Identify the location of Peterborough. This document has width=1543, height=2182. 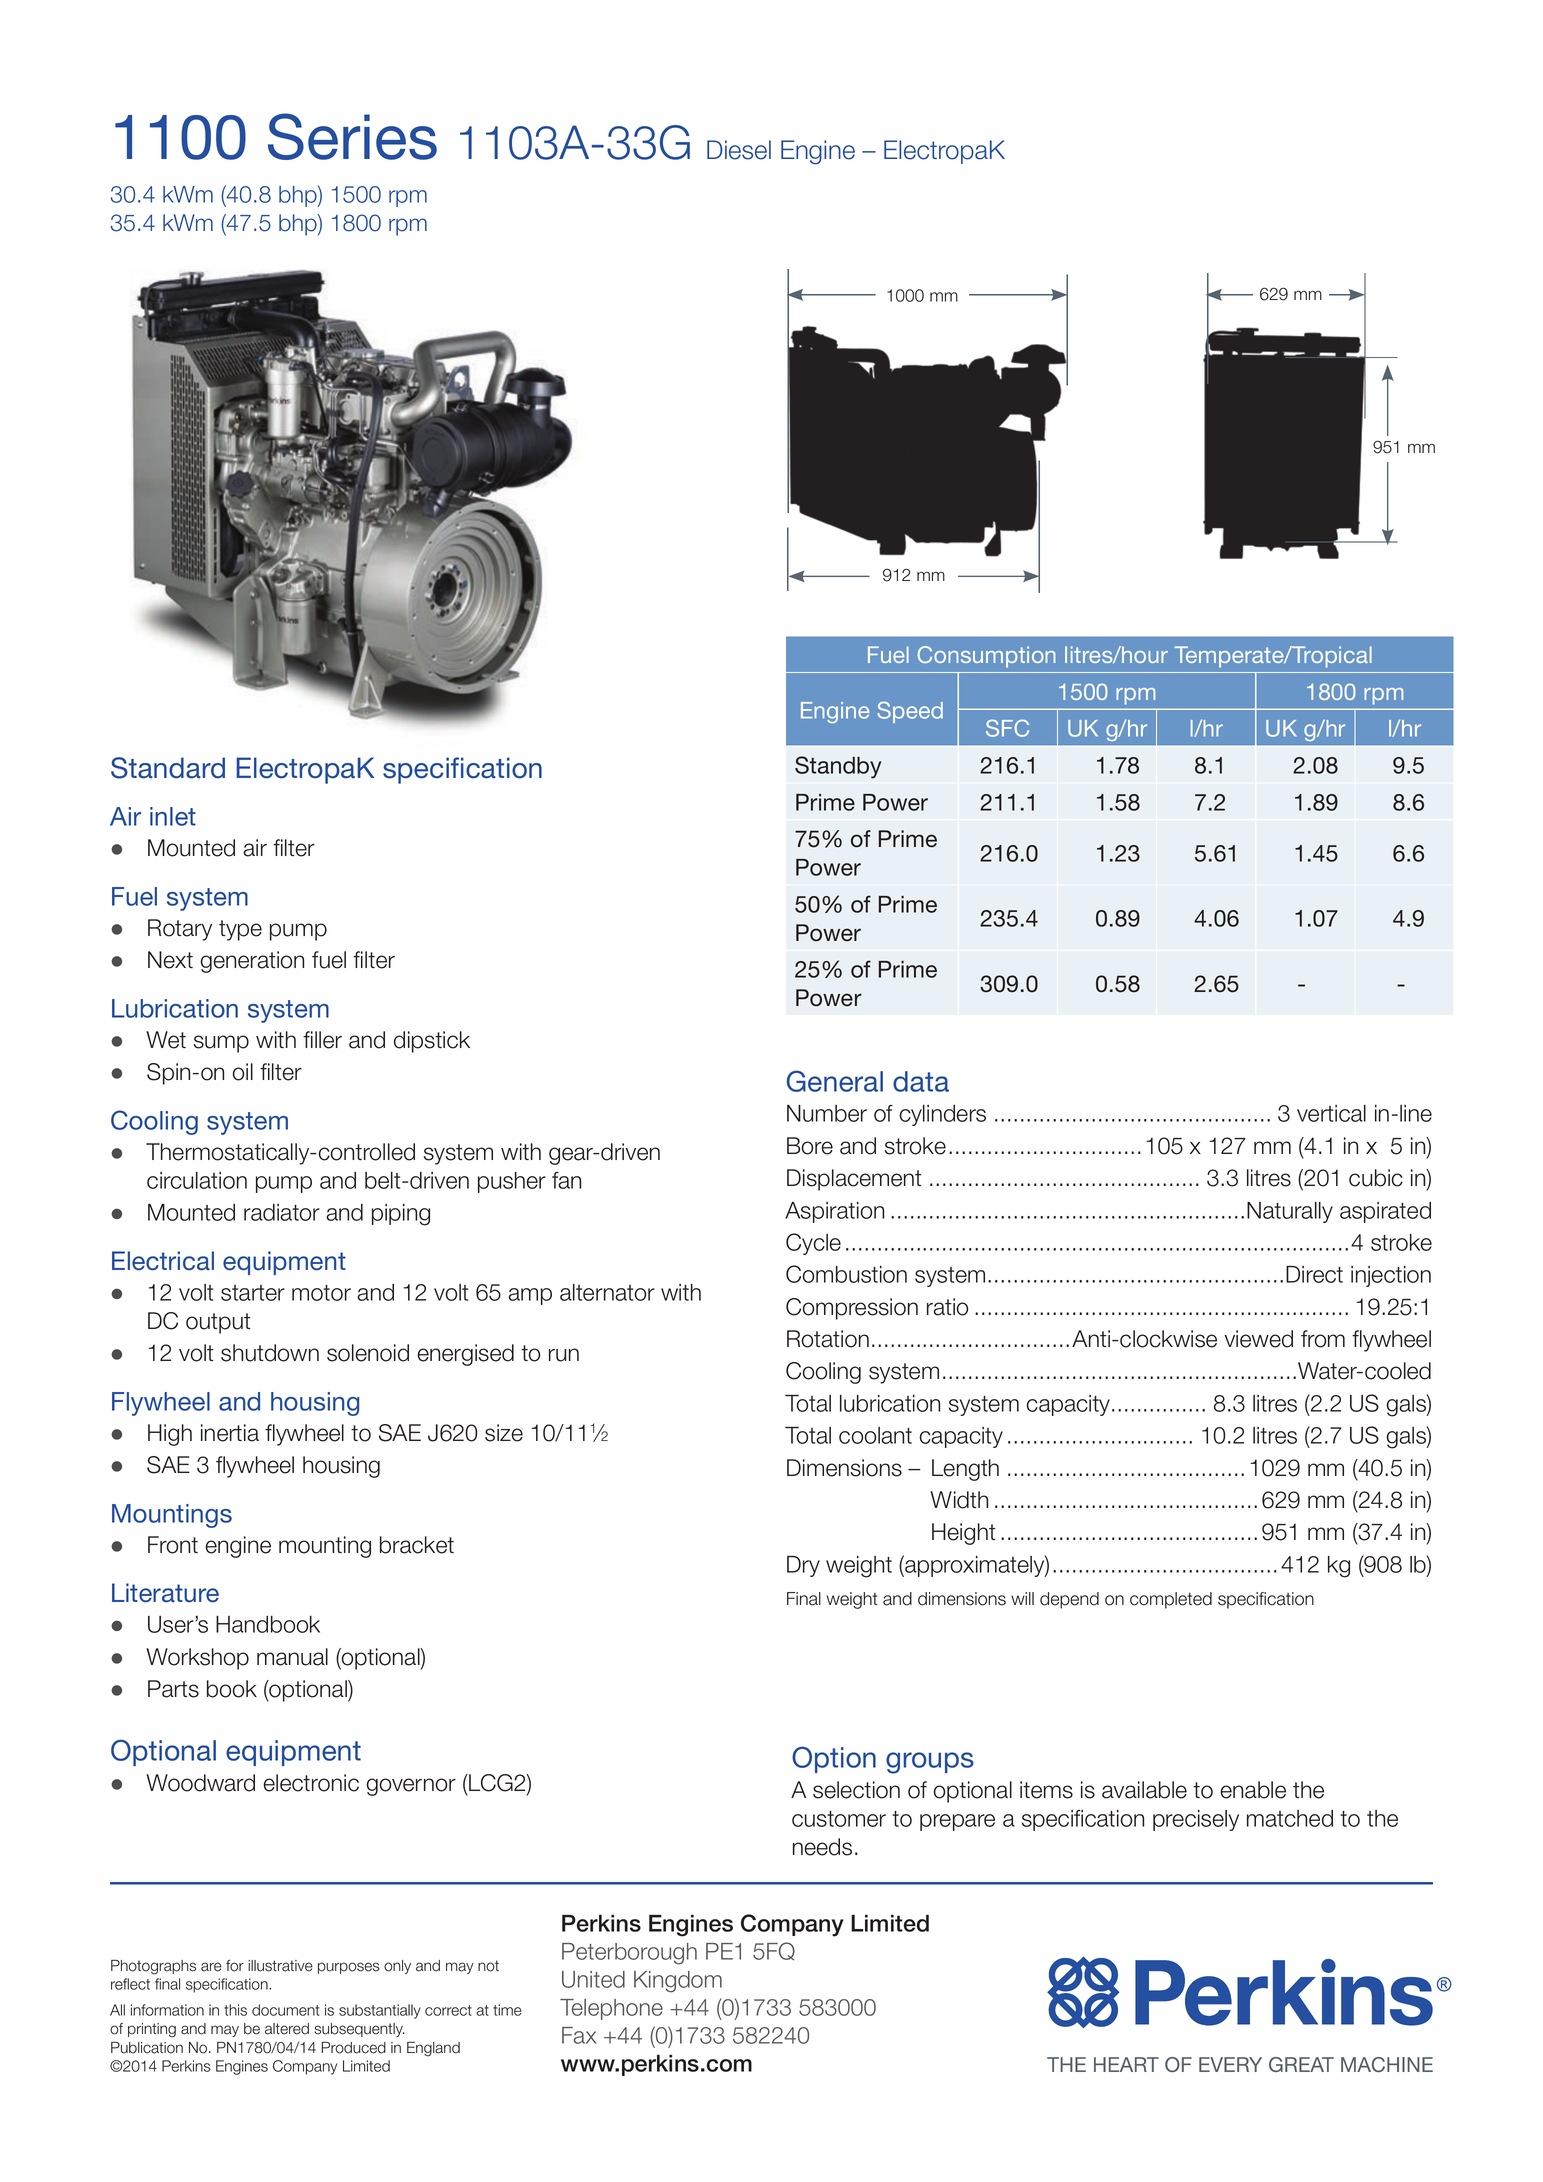
(629, 1954).
